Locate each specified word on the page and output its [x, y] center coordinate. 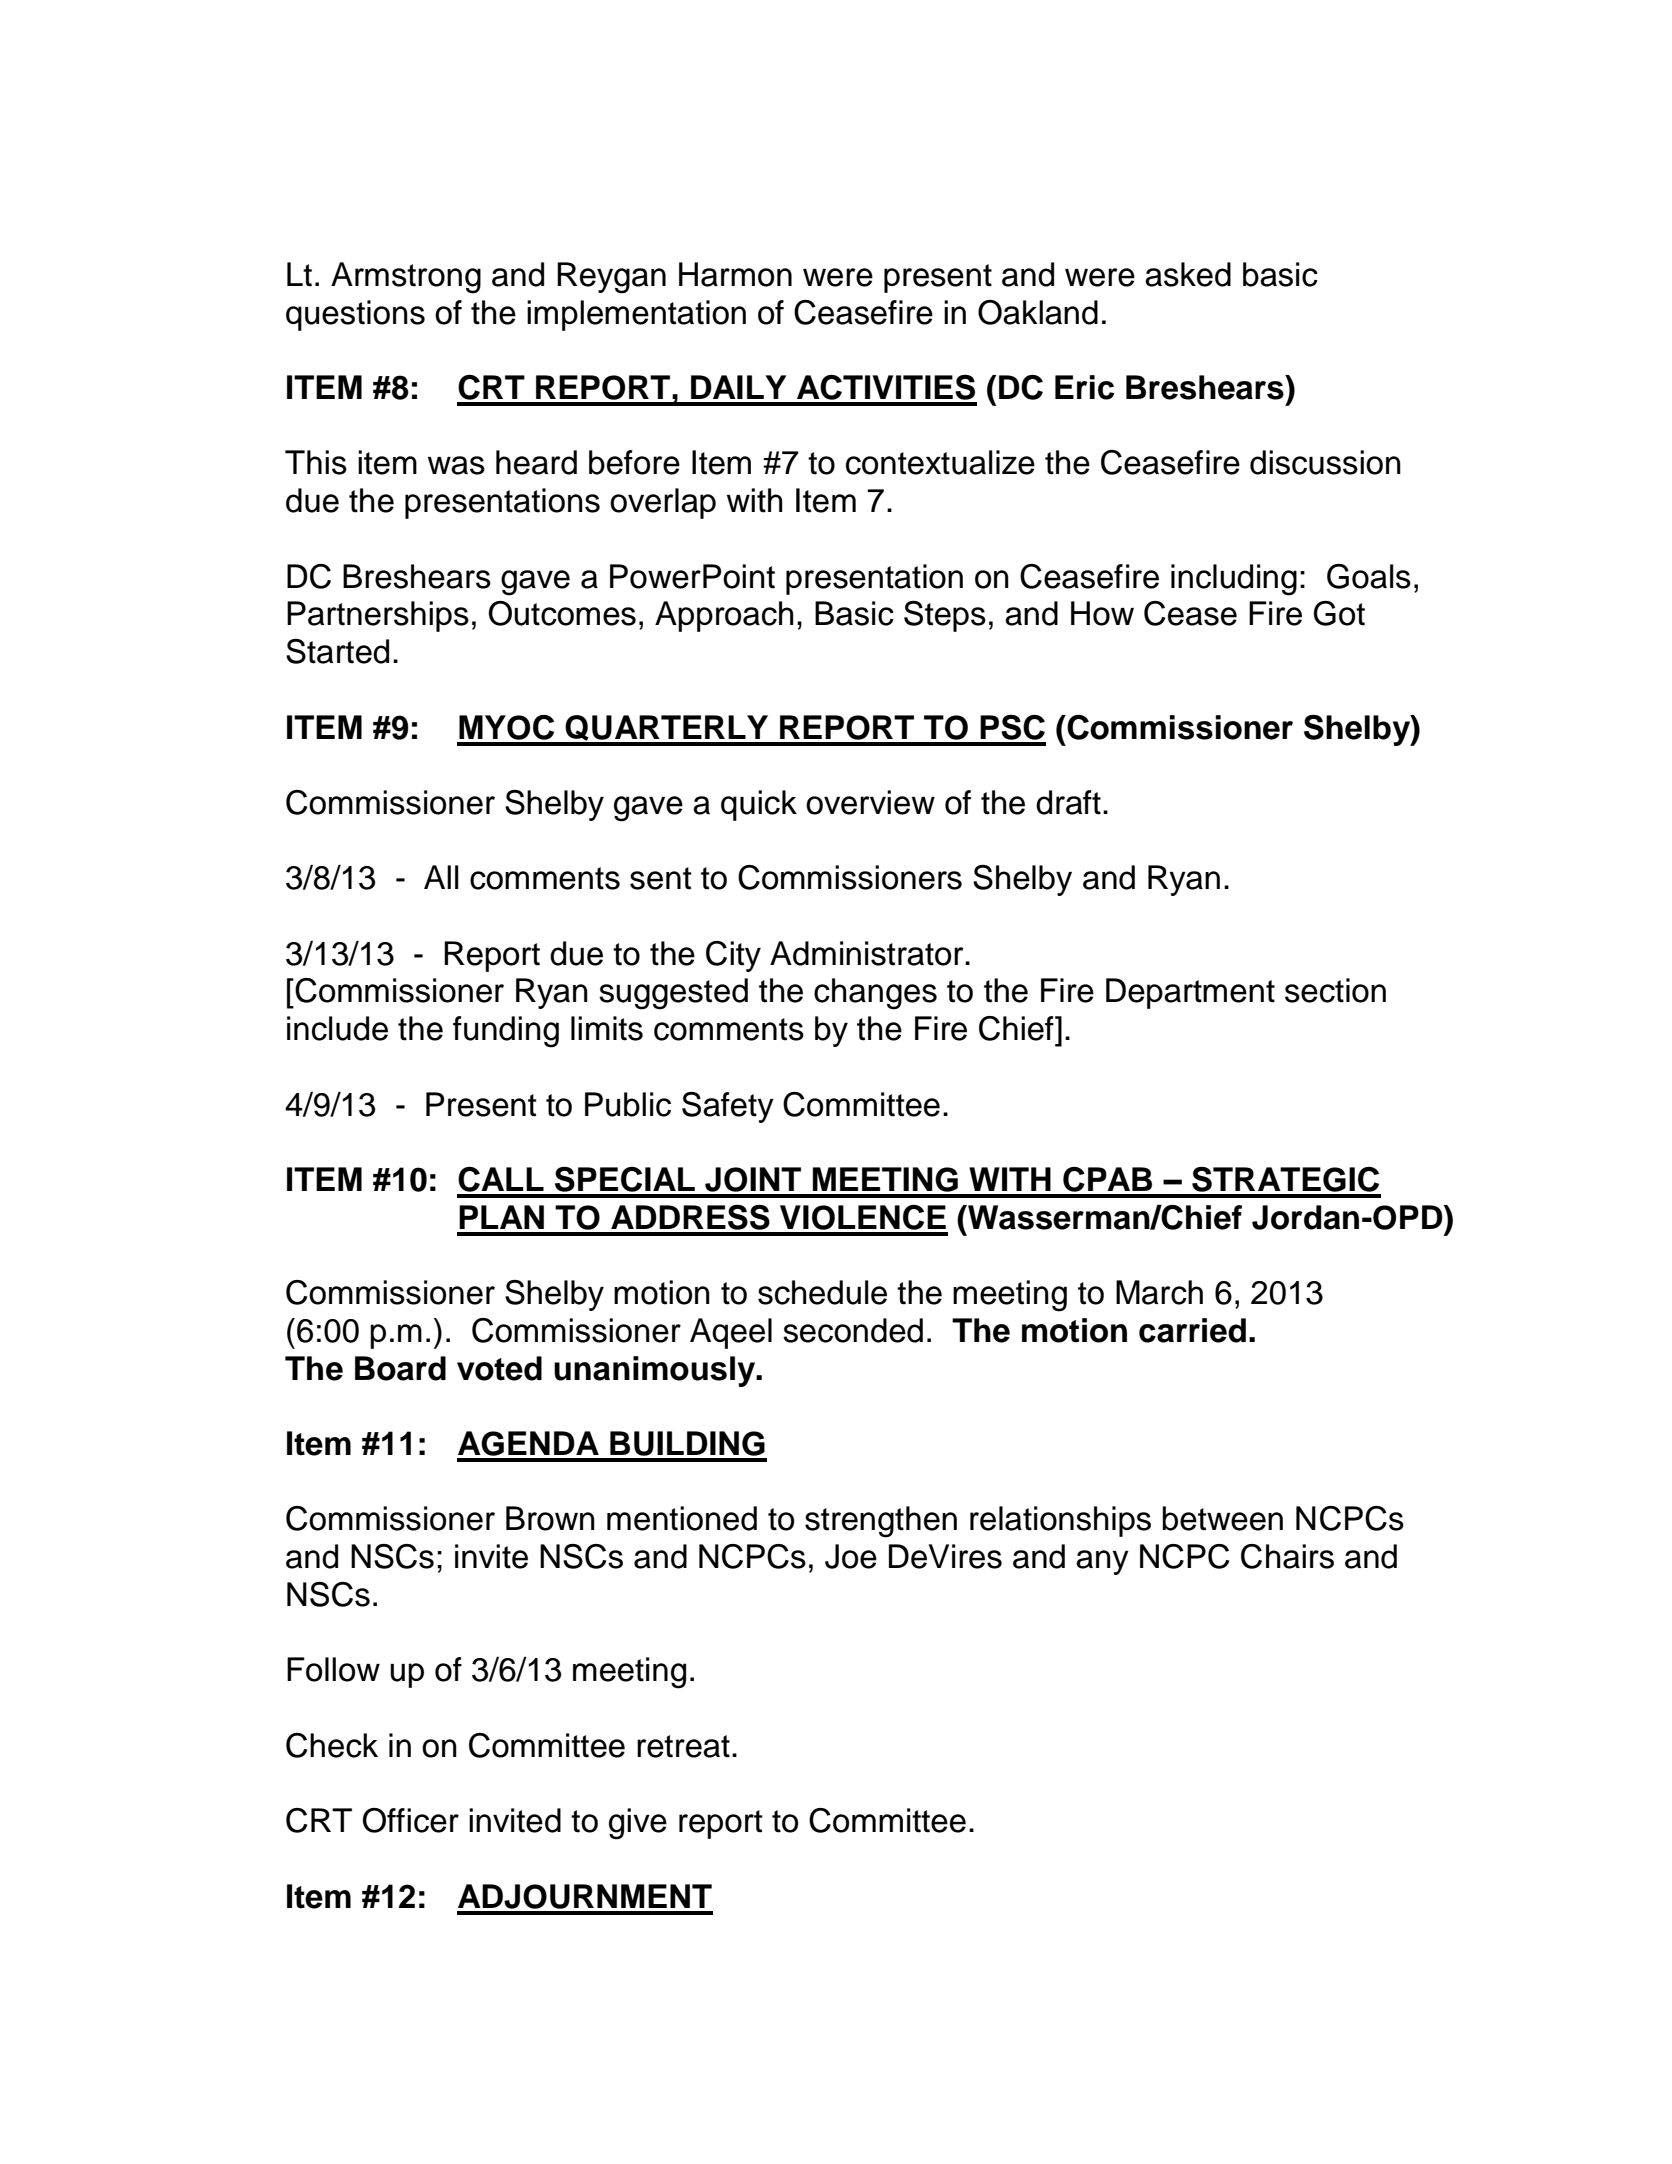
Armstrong [406, 278]
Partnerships [378, 616]
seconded [853, 1330]
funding [506, 1032]
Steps [945, 616]
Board [400, 1368]
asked [1188, 274]
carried [1192, 1330]
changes [875, 994]
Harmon [735, 274]
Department [1190, 993]
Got [1339, 613]
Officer [411, 1820]
